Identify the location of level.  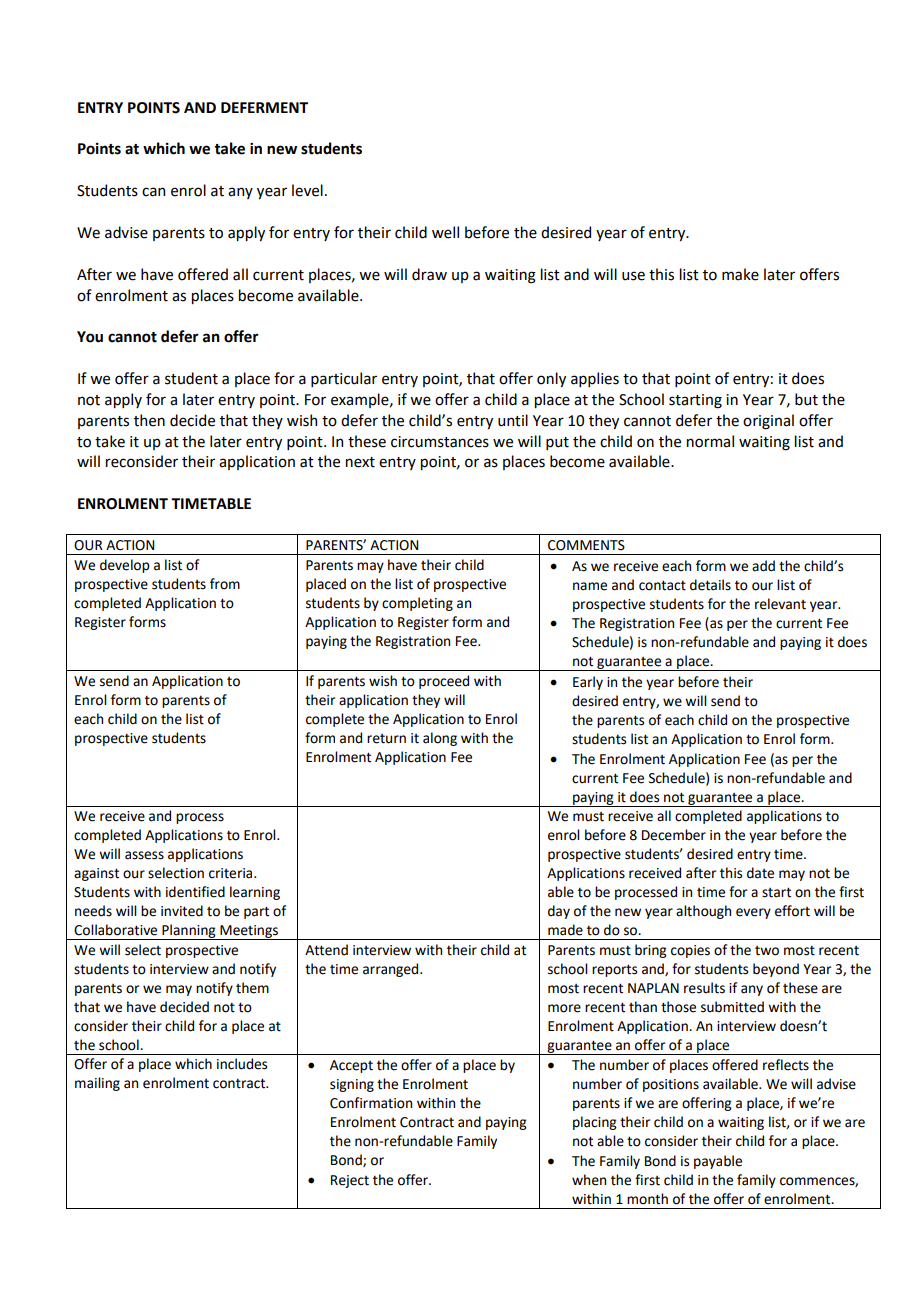
(307, 190).
